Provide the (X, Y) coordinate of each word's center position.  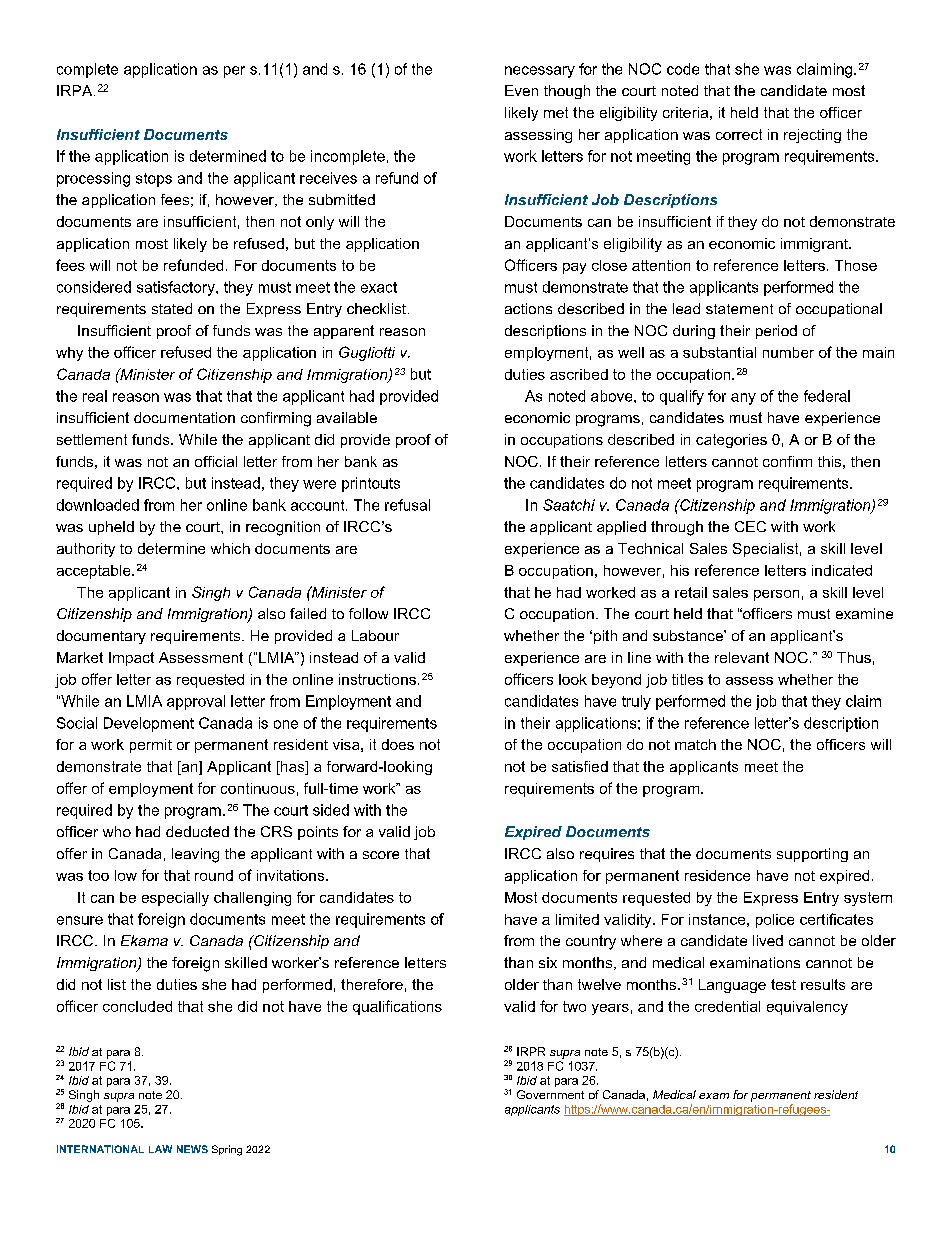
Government (550, 1094)
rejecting (812, 136)
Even (521, 90)
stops (154, 180)
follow (368, 613)
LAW (160, 1149)
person (776, 595)
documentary (101, 637)
